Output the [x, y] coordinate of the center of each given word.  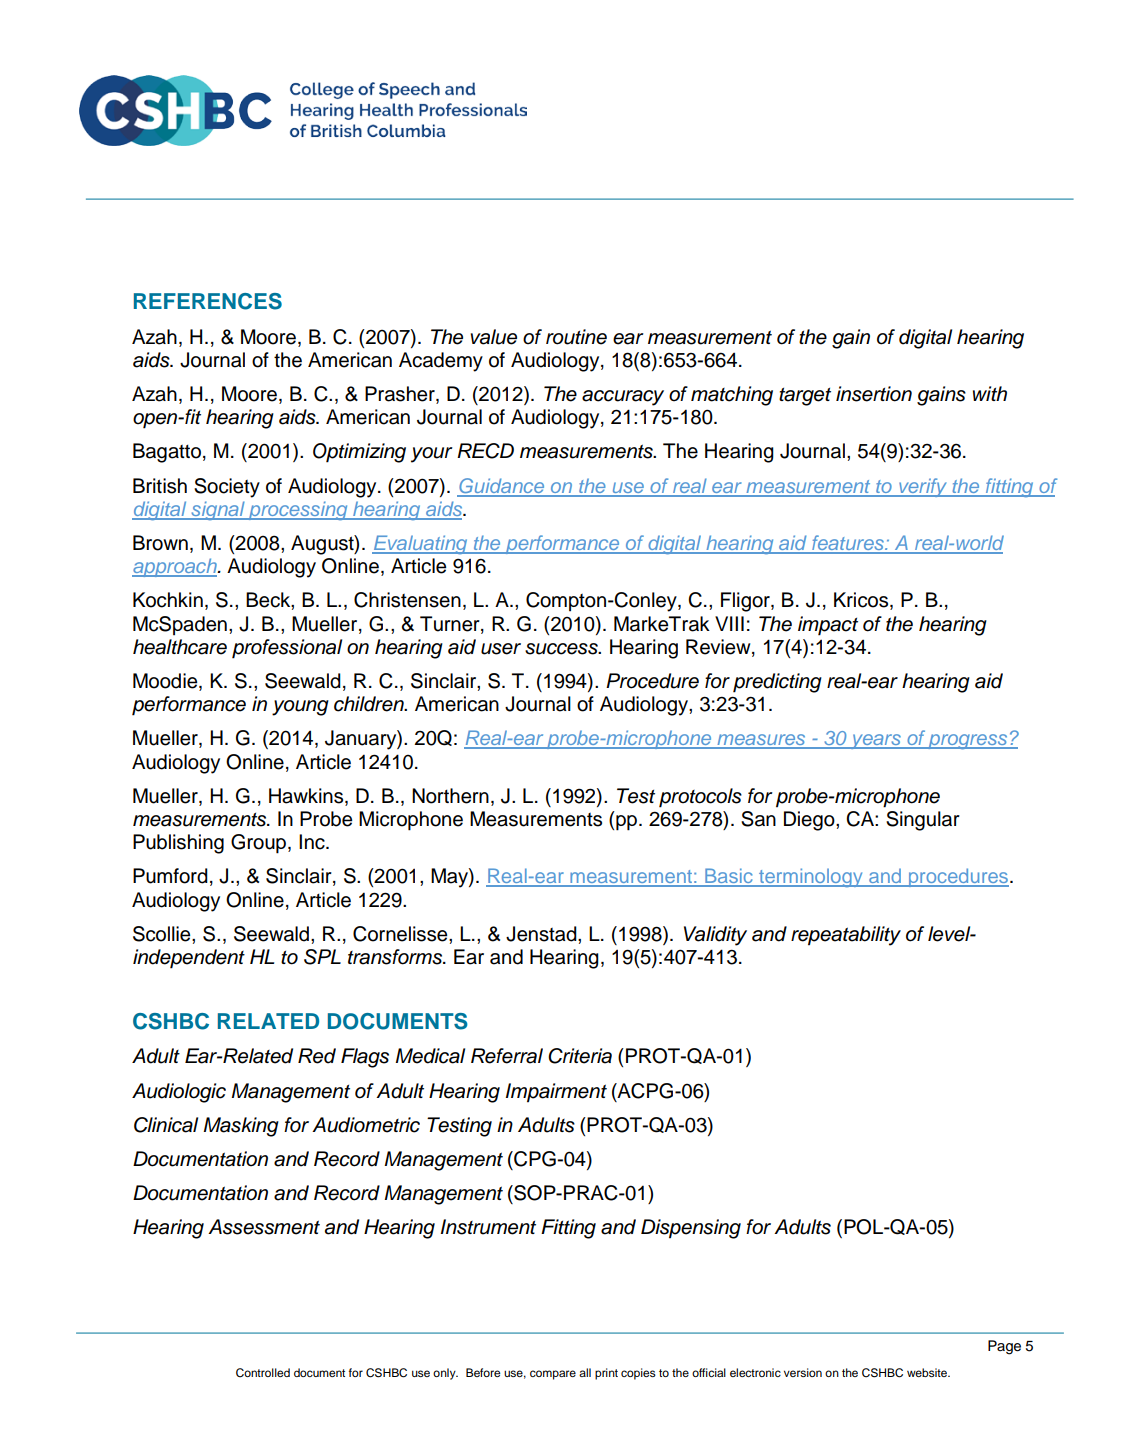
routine [576, 337]
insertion [874, 394]
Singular [923, 821]
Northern [450, 796]
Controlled [263, 1373]
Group [260, 844]
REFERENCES [208, 301]
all [585, 1372]
